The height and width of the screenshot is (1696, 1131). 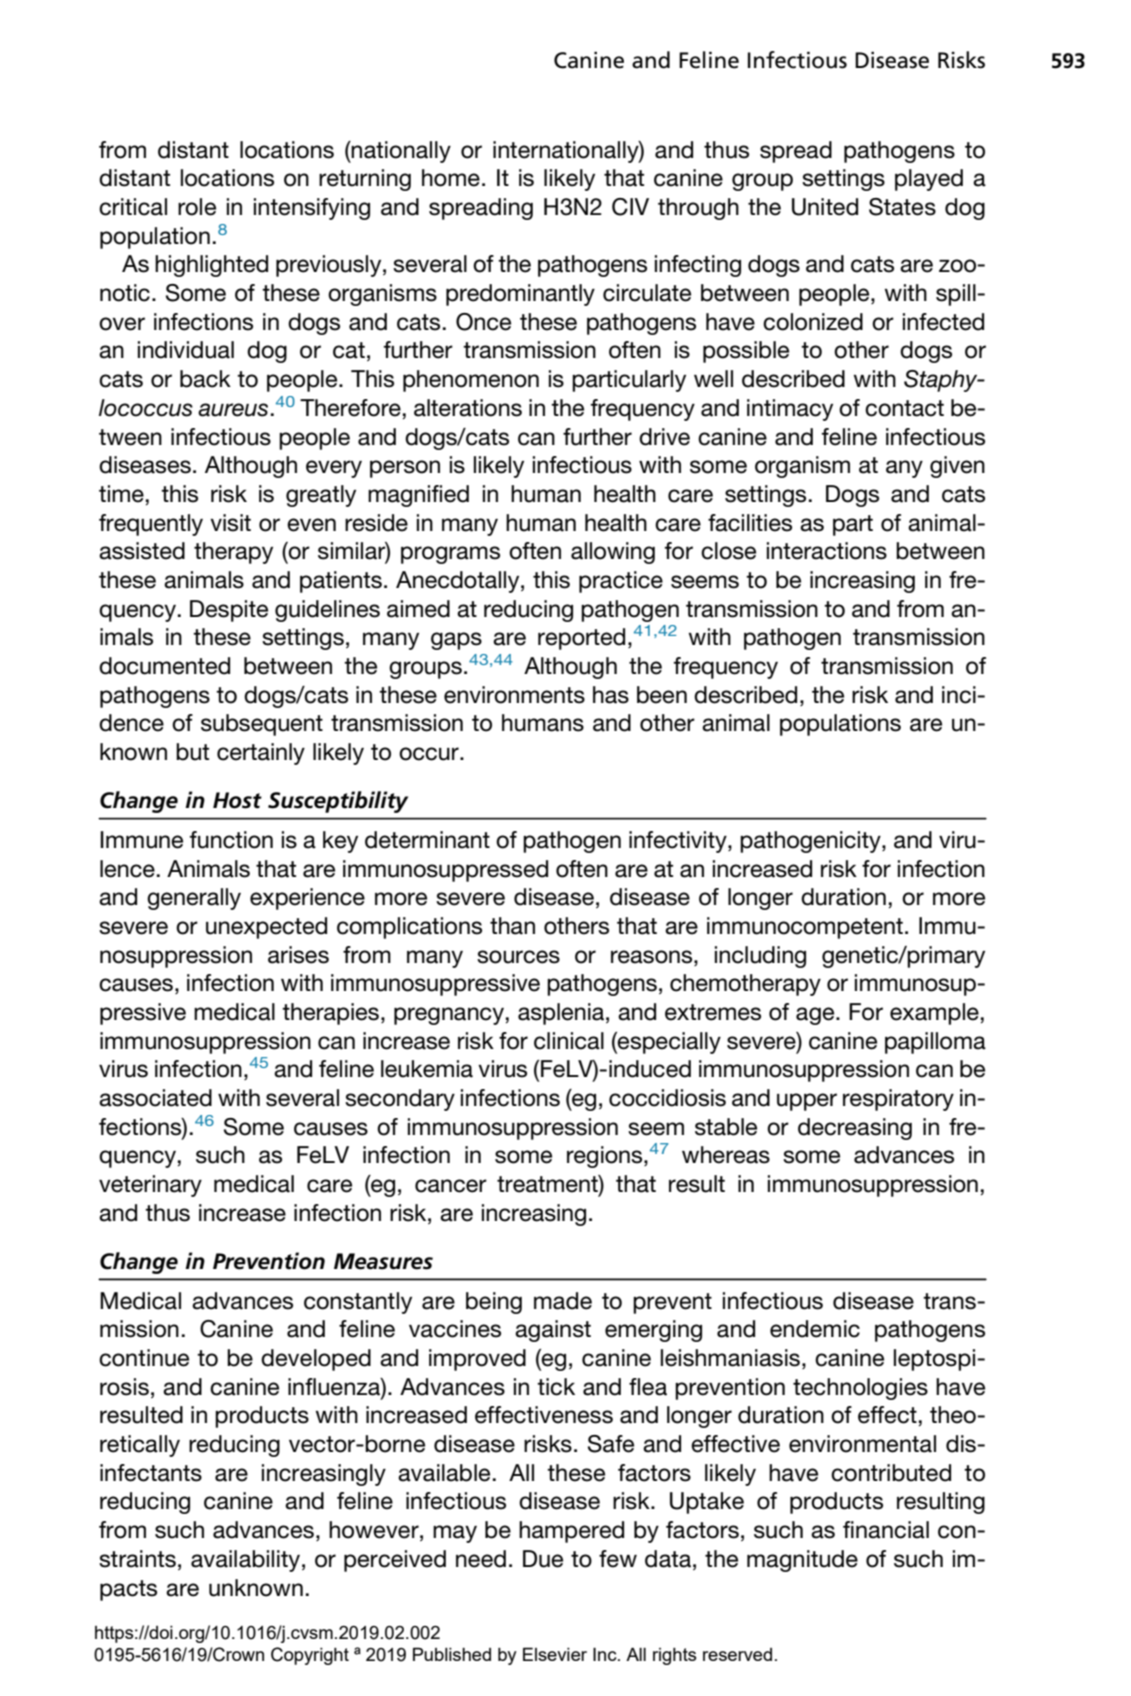 What do you see at coordinates (555, 1654) in the screenshot?
I see `Elsevier` at bounding box center [555, 1654].
